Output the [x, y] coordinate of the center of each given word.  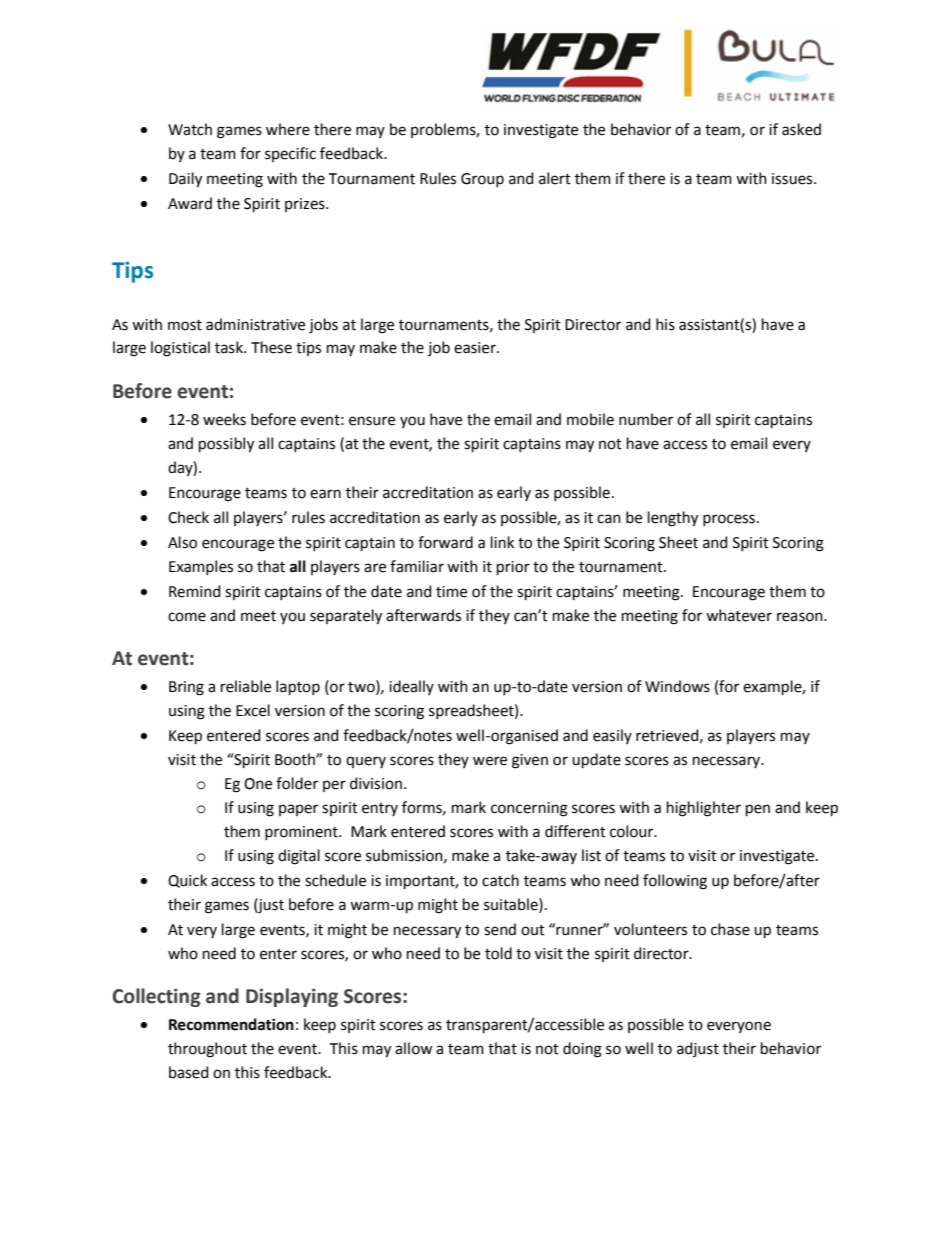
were [490, 761]
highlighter [704, 809]
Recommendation [231, 1024]
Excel [253, 710]
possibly [226, 445]
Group [482, 180]
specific [290, 154]
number [646, 419]
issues [793, 179]
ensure [372, 421]
